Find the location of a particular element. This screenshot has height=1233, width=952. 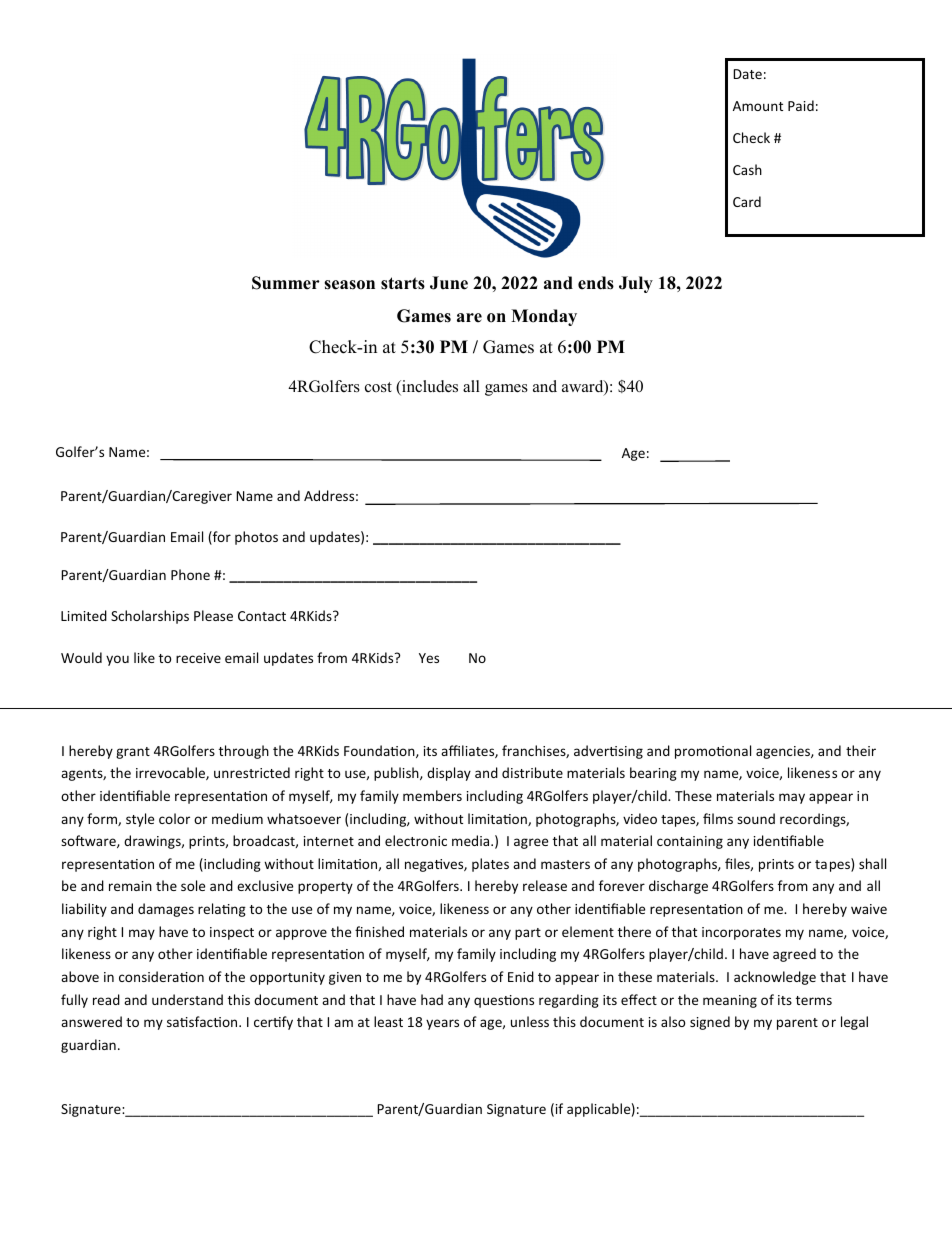

display is located at coordinates (449, 774).
